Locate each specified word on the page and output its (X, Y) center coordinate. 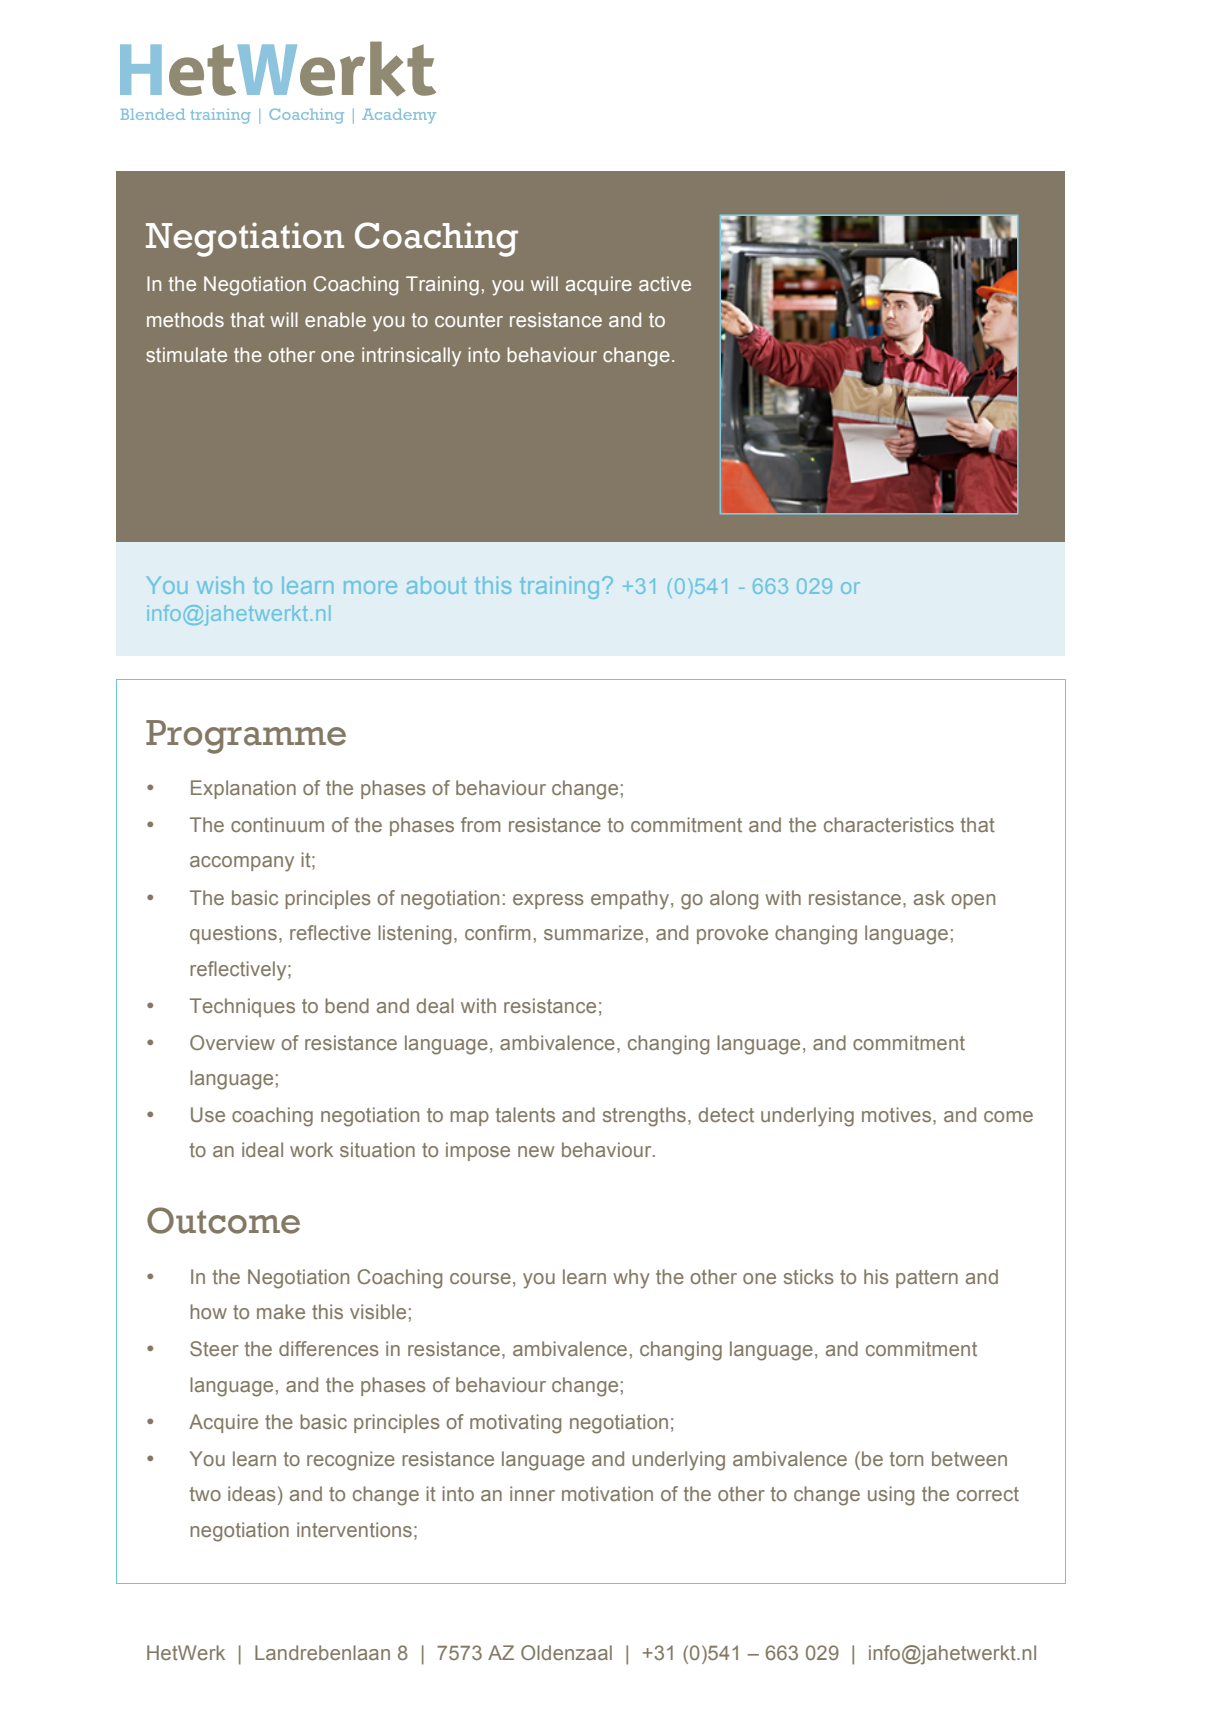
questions (233, 934)
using (891, 1496)
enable (335, 319)
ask (929, 897)
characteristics (889, 824)
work (311, 1149)
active (665, 283)
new (536, 1151)
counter (469, 320)
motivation (607, 1493)
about (437, 585)
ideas (252, 1493)
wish (220, 585)
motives (898, 1116)
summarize (593, 932)
